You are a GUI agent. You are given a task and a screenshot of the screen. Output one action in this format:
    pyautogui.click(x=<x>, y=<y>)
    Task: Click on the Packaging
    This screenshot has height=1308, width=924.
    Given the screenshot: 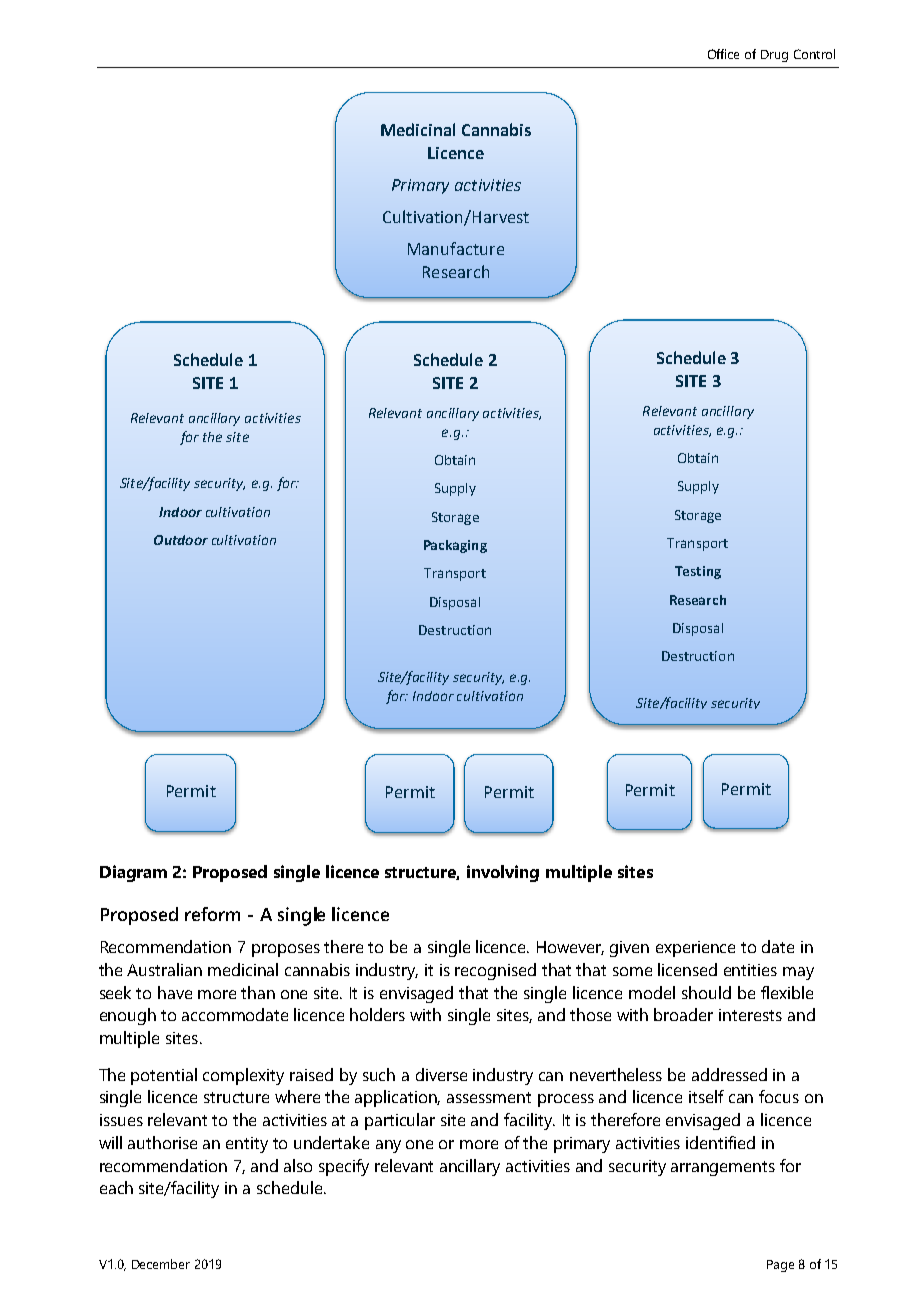 What is the action you would take?
    pyautogui.click(x=455, y=546)
